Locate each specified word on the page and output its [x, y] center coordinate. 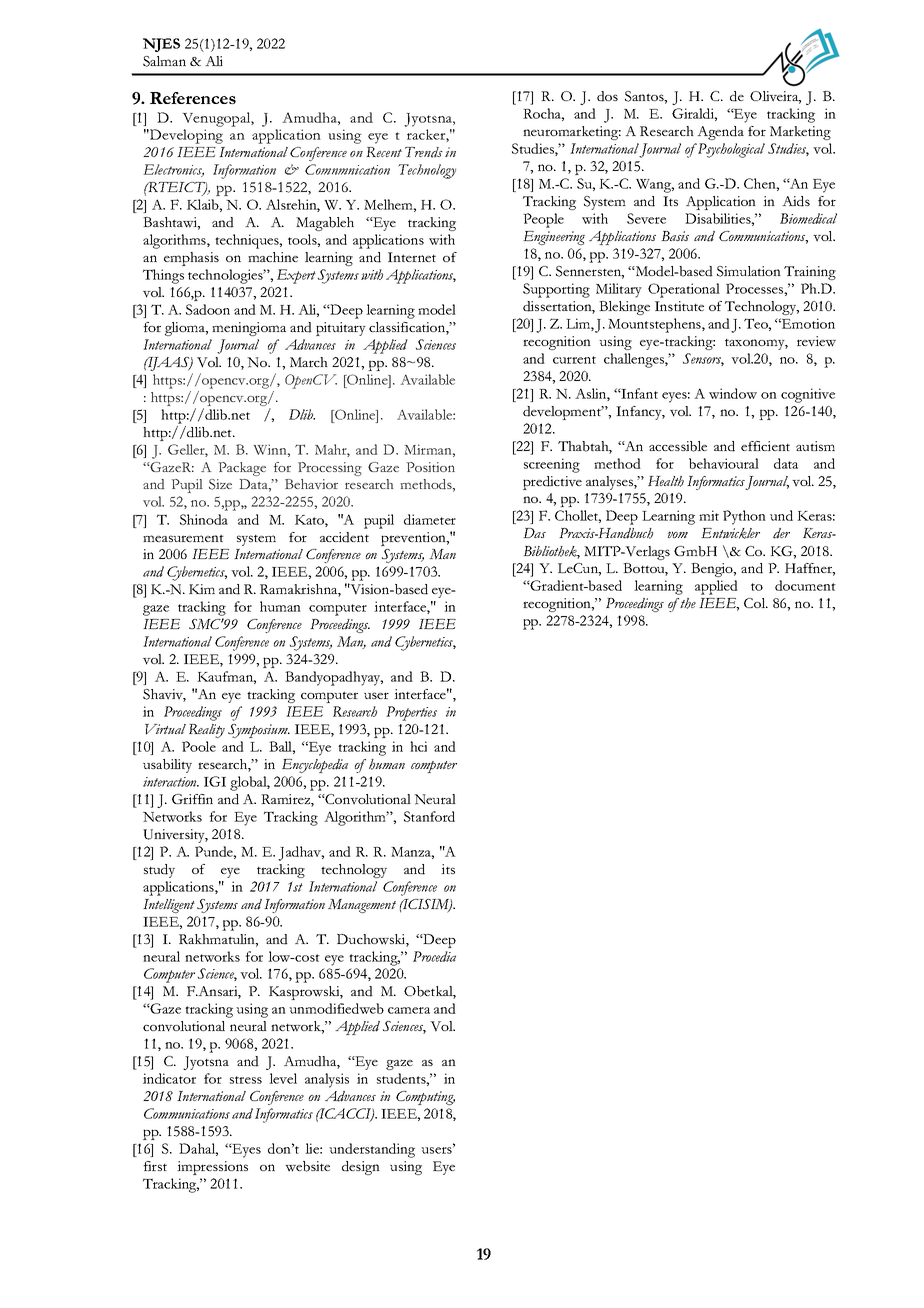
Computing [425, 1098]
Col [756, 603]
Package [242, 469]
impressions [212, 1168]
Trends [424, 152]
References [193, 98]
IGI [215, 781]
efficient [765, 446]
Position [431, 467]
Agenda [720, 133]
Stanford [429, 816]
